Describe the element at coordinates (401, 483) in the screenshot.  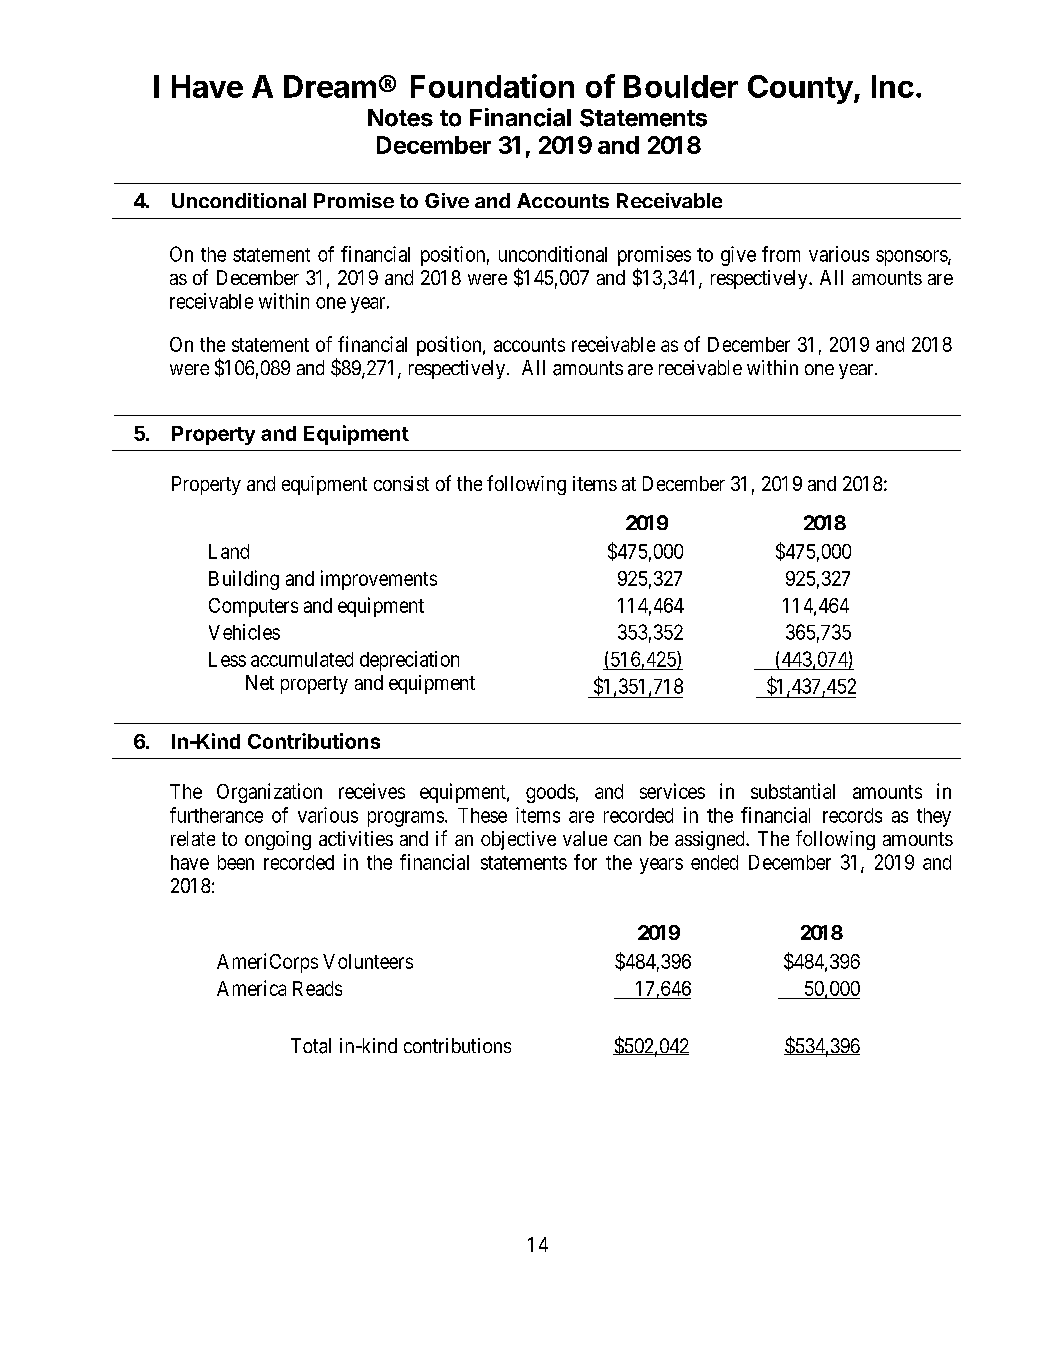
I see `consist` at that location.
